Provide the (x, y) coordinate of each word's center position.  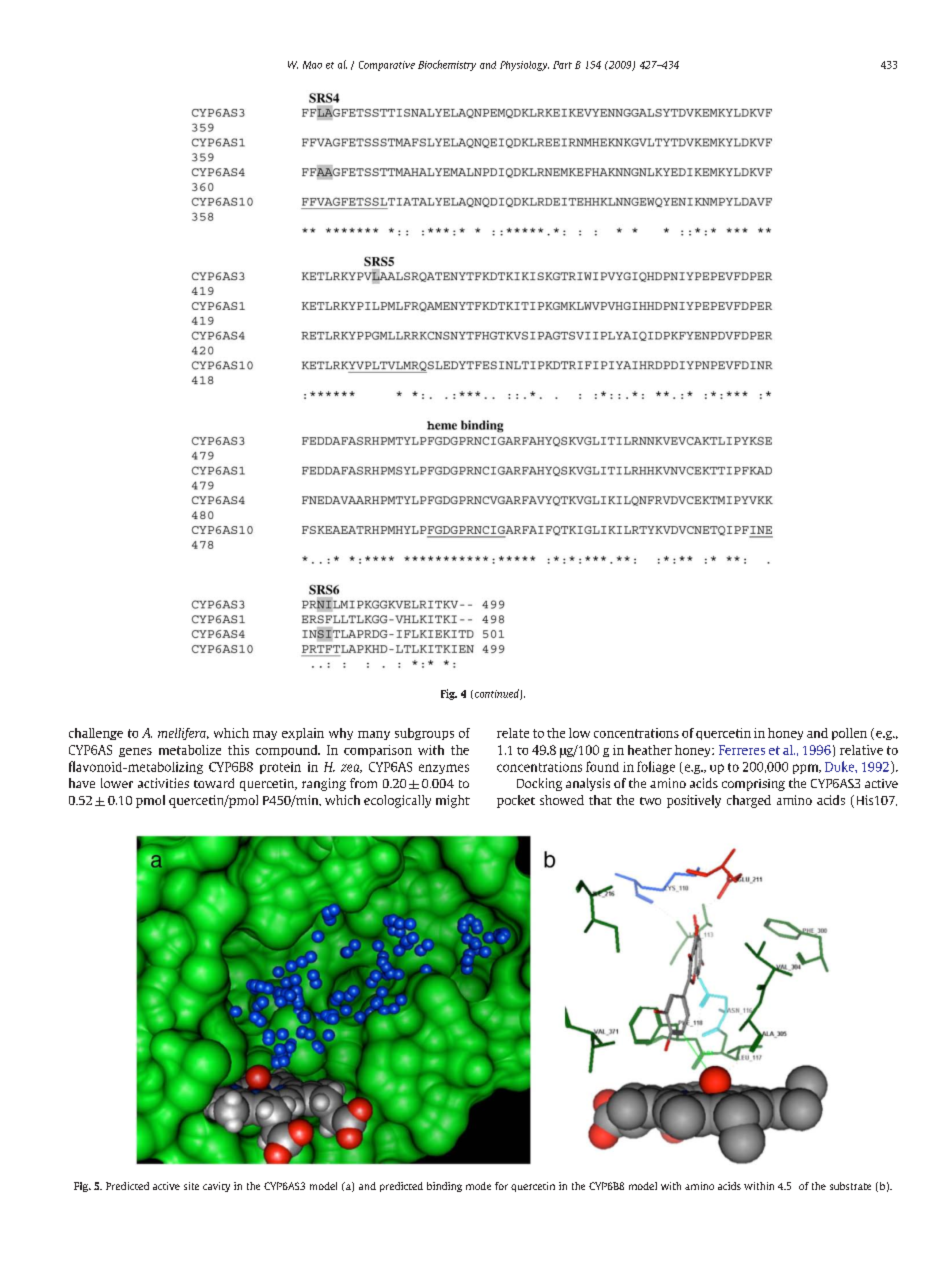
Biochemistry (447, 65)
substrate (850, 1186)
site (191, 1186)
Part (562, 65)
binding (444, 1187)
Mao (312, 65)
